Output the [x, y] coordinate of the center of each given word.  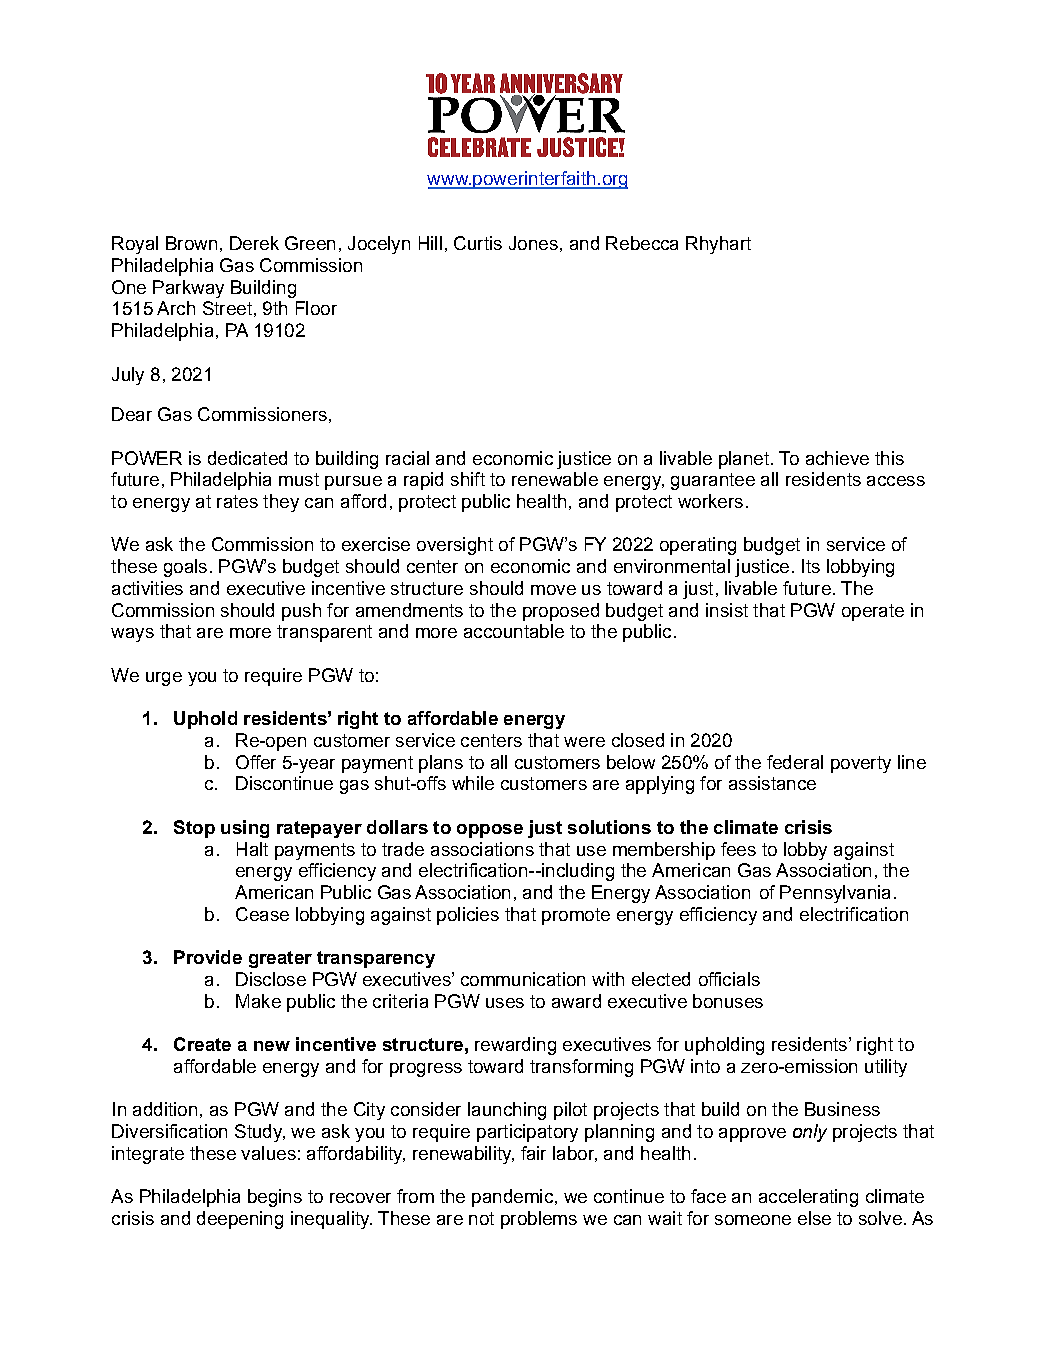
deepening [240, 1220]
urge [164, 679]
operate [873, 612]
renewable [555, 479]
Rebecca [642, 243]
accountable [514, 631]
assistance [772, 783]
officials [729, 979]
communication [523, 979]
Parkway [188, 289]
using [245, 829]
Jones [533, 243]
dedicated [247, 458]
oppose [490, 831]
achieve [837, 458]
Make [258, 1001]
